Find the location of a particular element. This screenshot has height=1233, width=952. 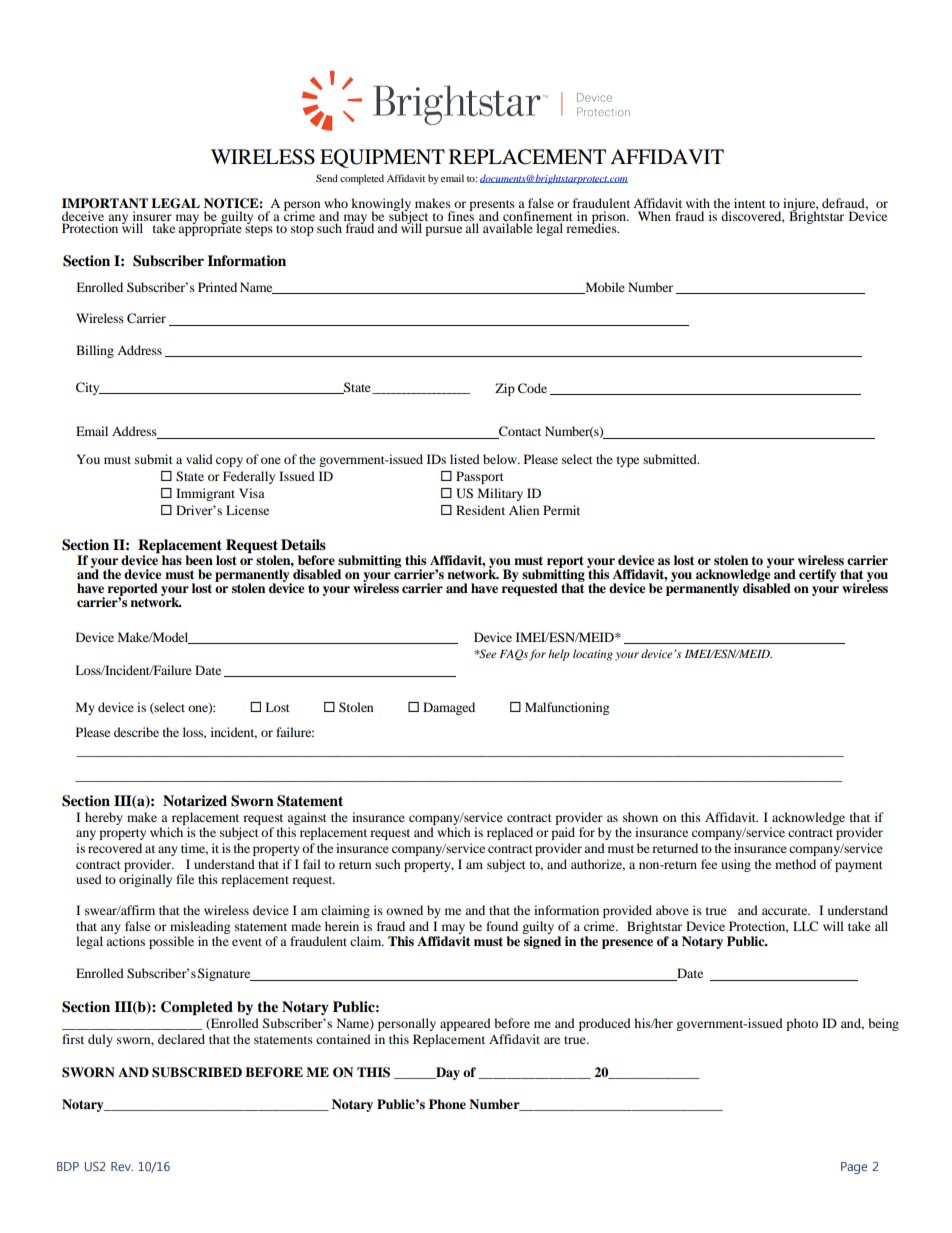

Damaged is located at coordinates (449, 708).
